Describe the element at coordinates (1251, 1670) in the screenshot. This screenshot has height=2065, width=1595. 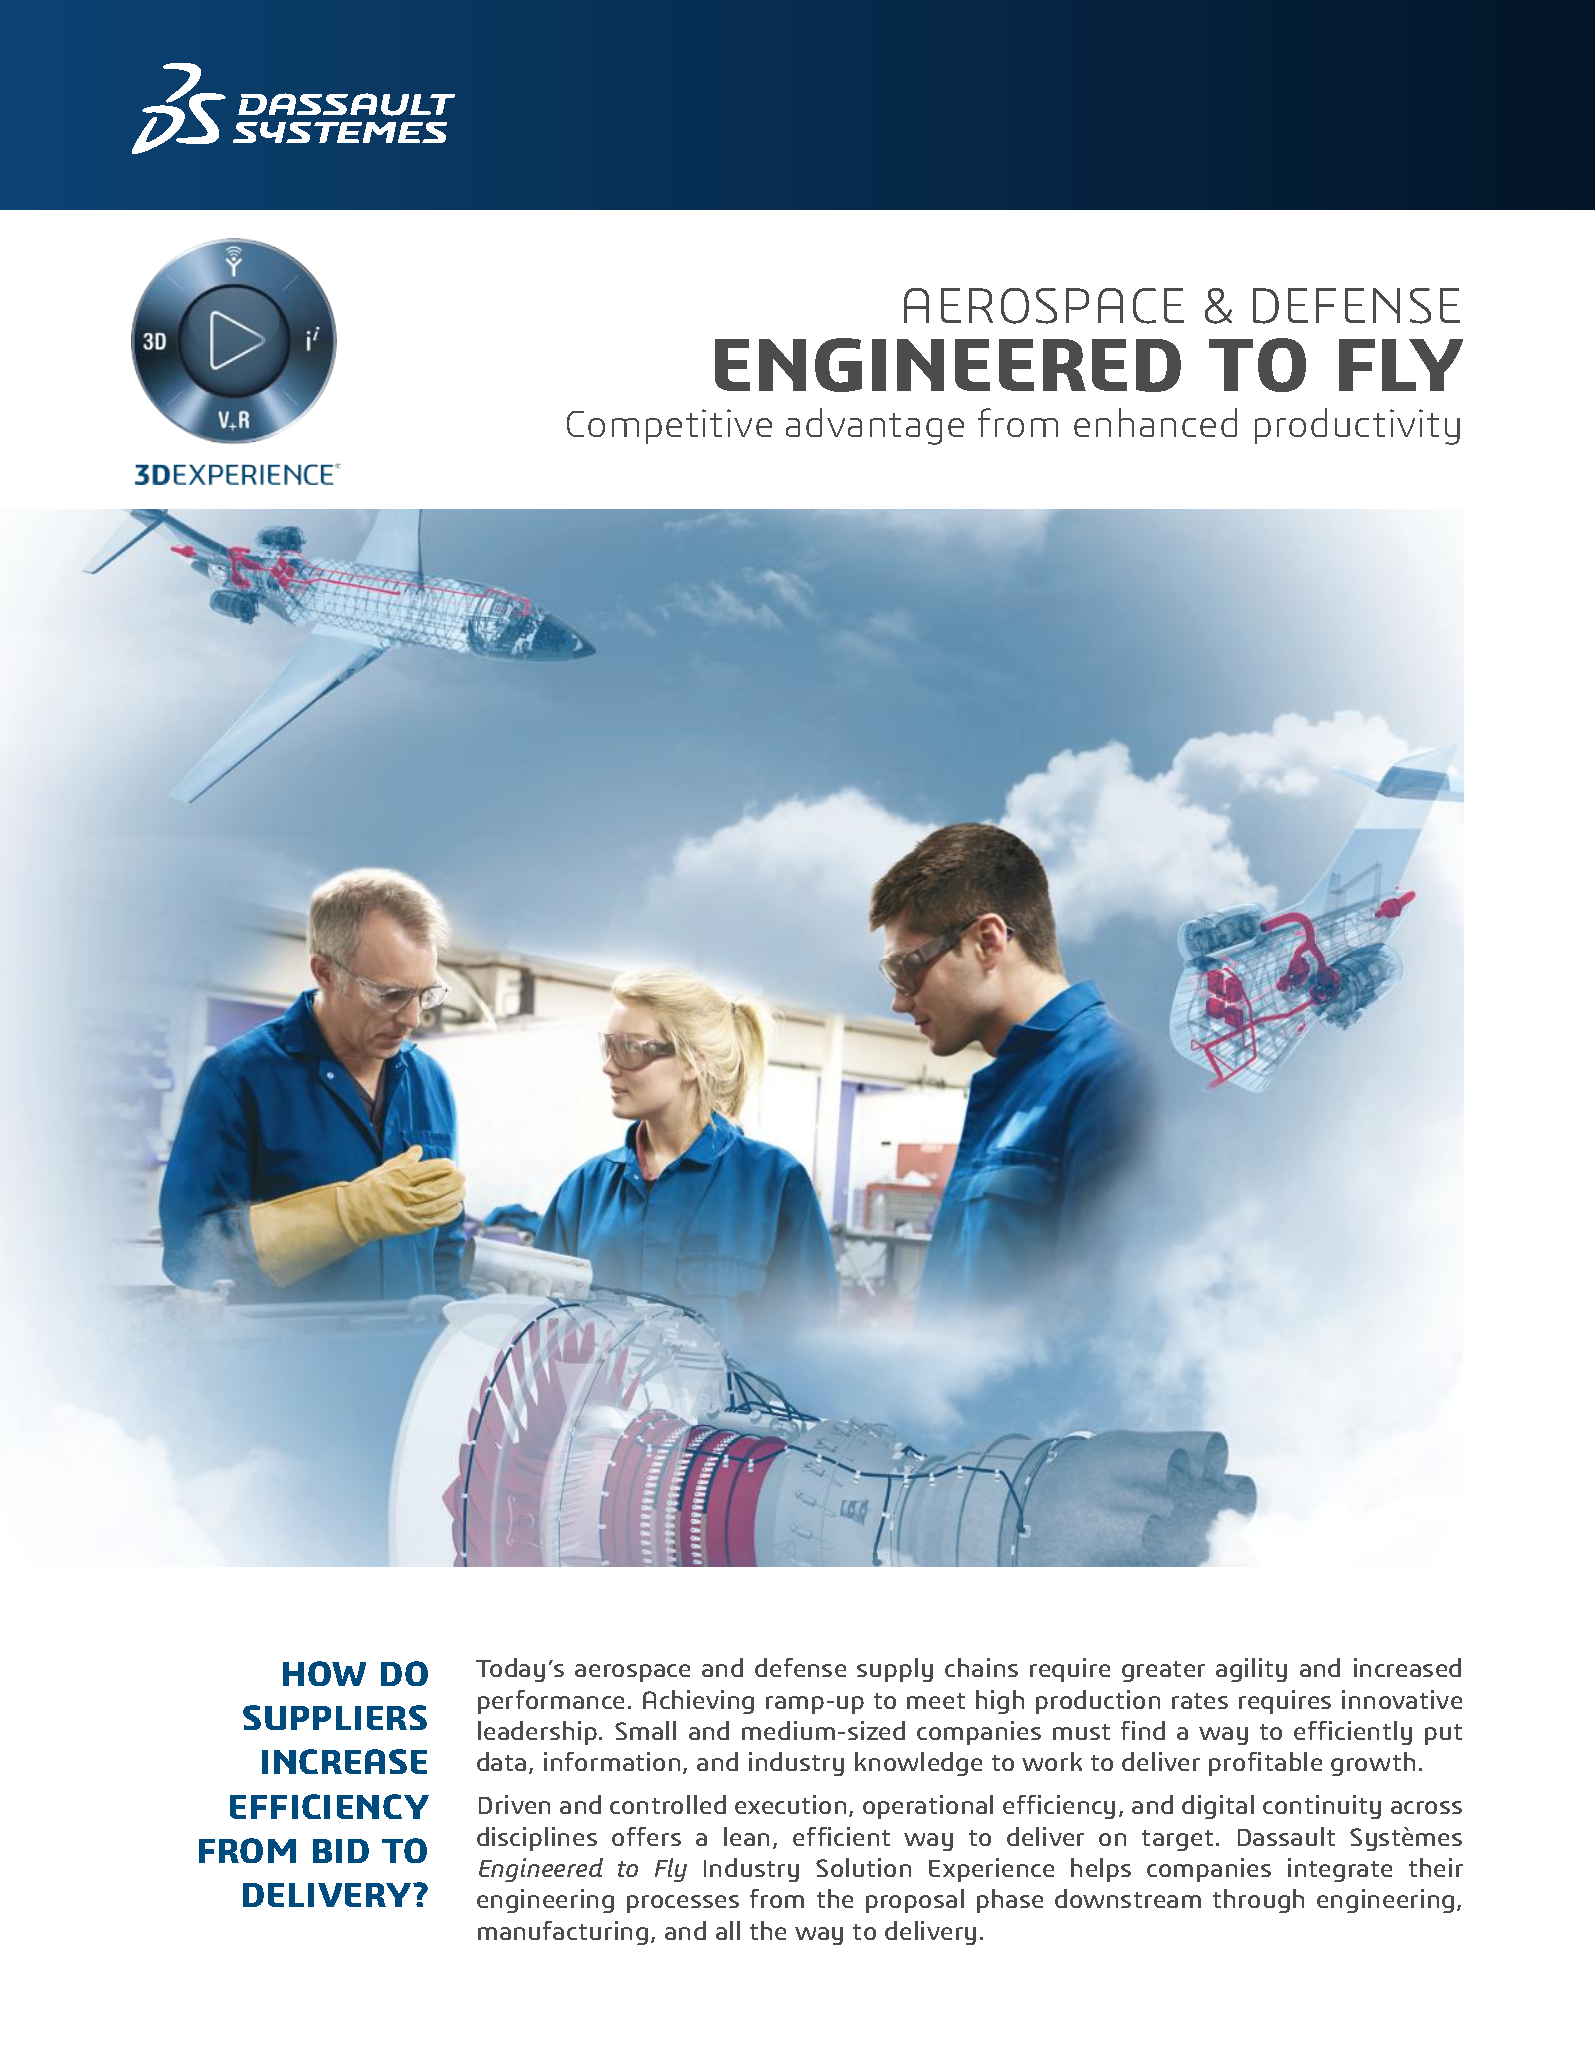
I see `agility` at that location.
